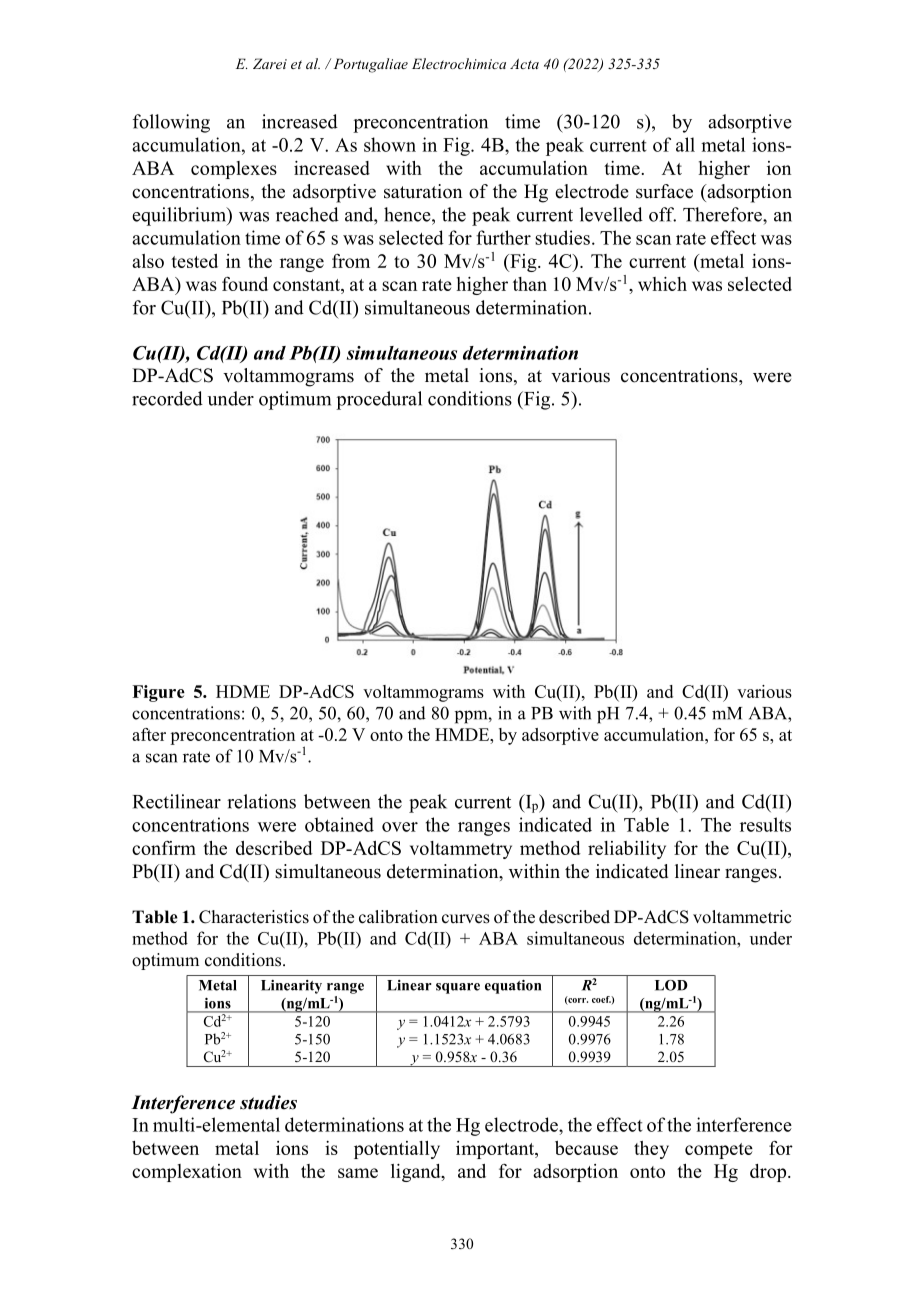 This document has height=1308, width=924. Describe the element at coordinates (158, 693) in the document. I see `Figure` at that location.
